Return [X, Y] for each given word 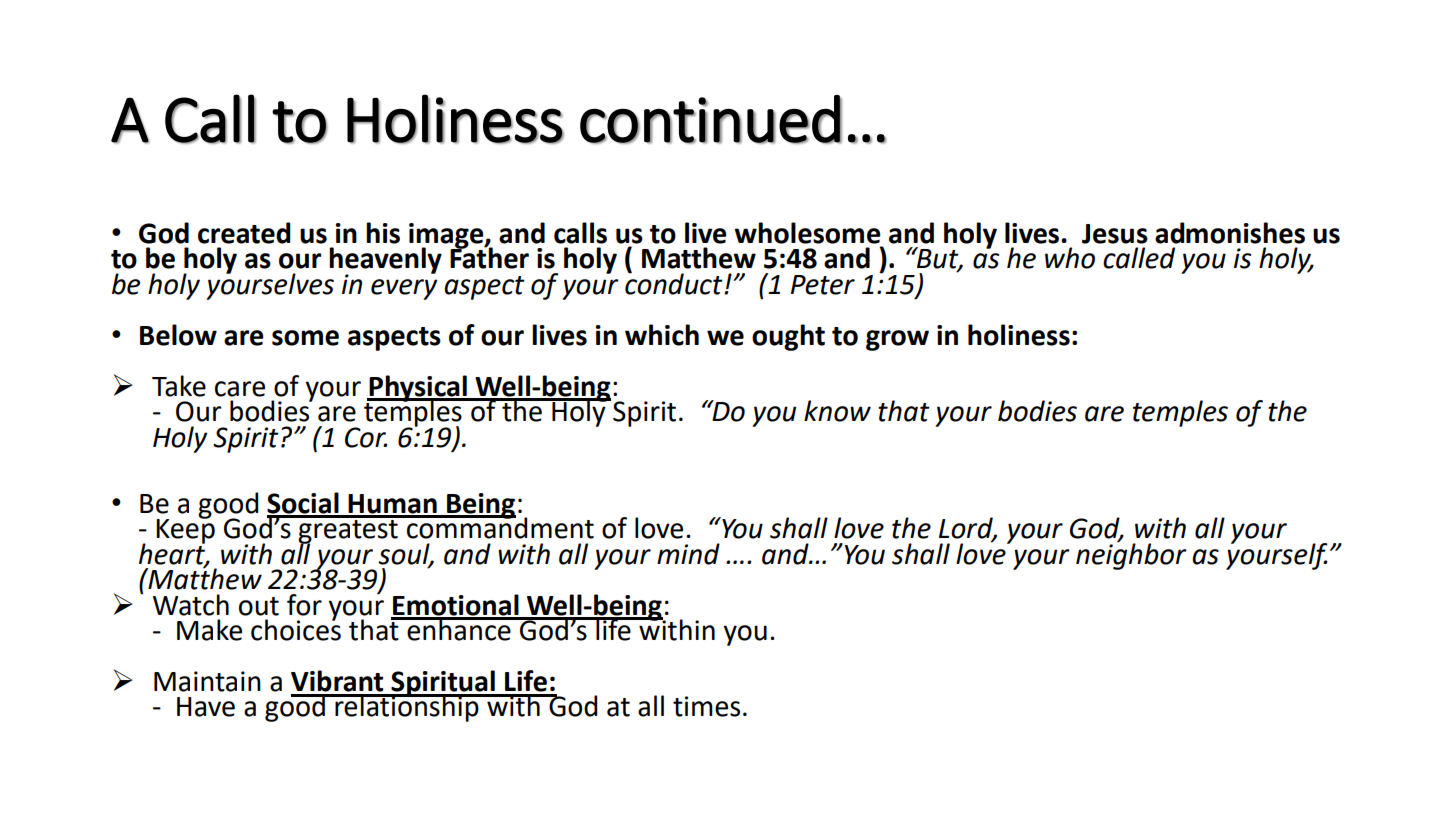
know [837, 411]
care [240, 389]
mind [688, 554]
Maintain [207, 681]
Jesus [1115, 234]
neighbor [1131, 555]
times [706, 706]
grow [897, 340]
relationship [407, 707]
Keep [185, 530]
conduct [675, 282]
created [244, 233]
